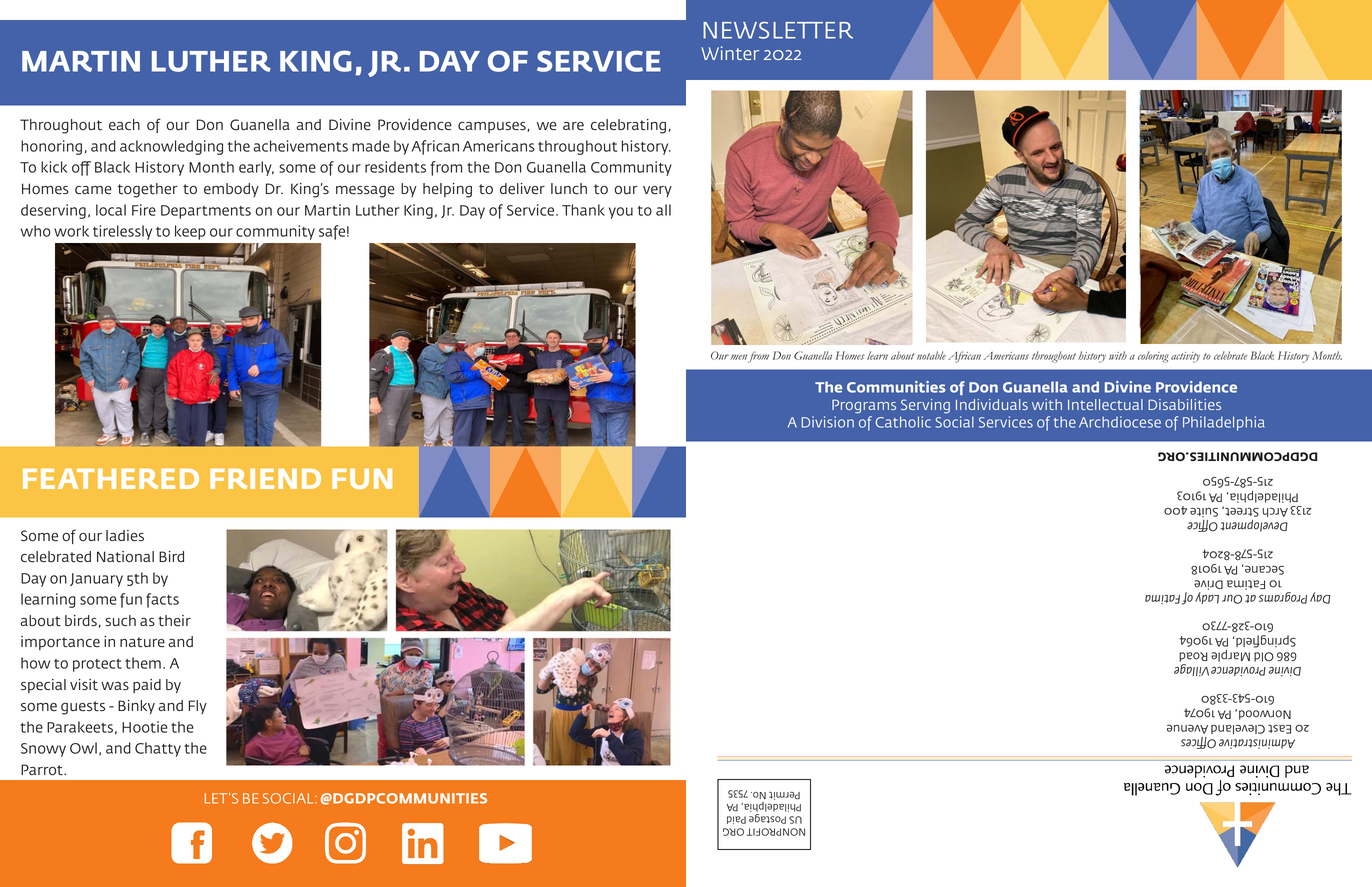  I want to click on all, so click(663, 210).
